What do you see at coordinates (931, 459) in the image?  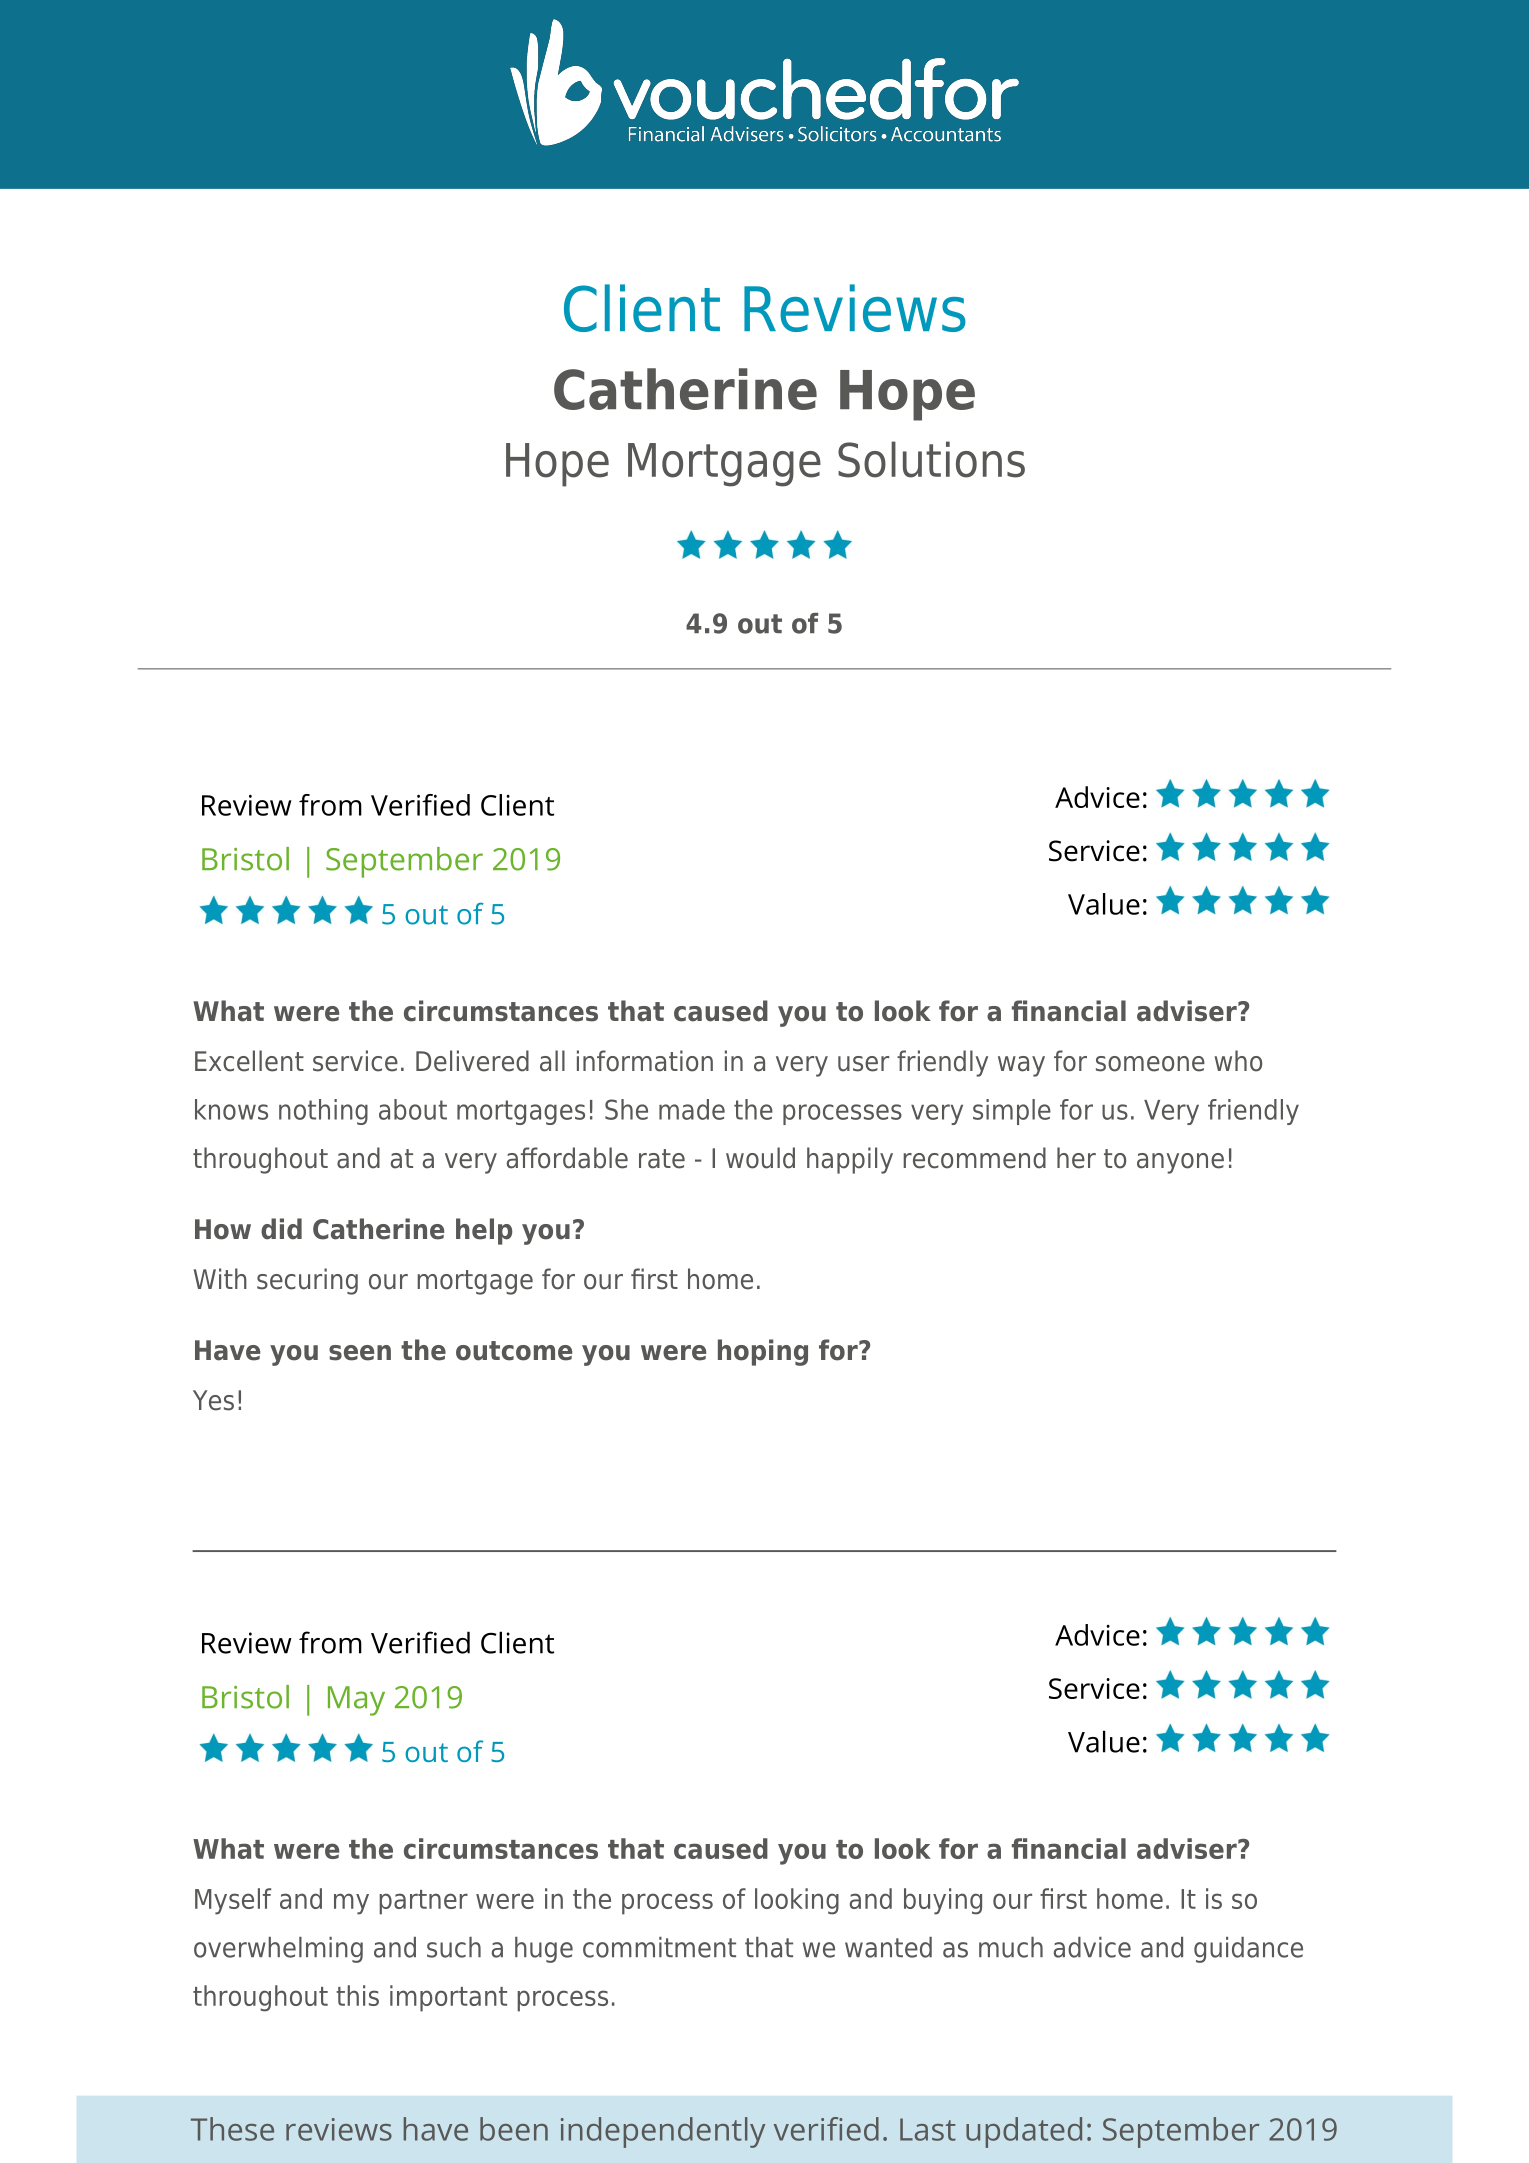 I see `Solutions` at bounding box center [931, 459].
